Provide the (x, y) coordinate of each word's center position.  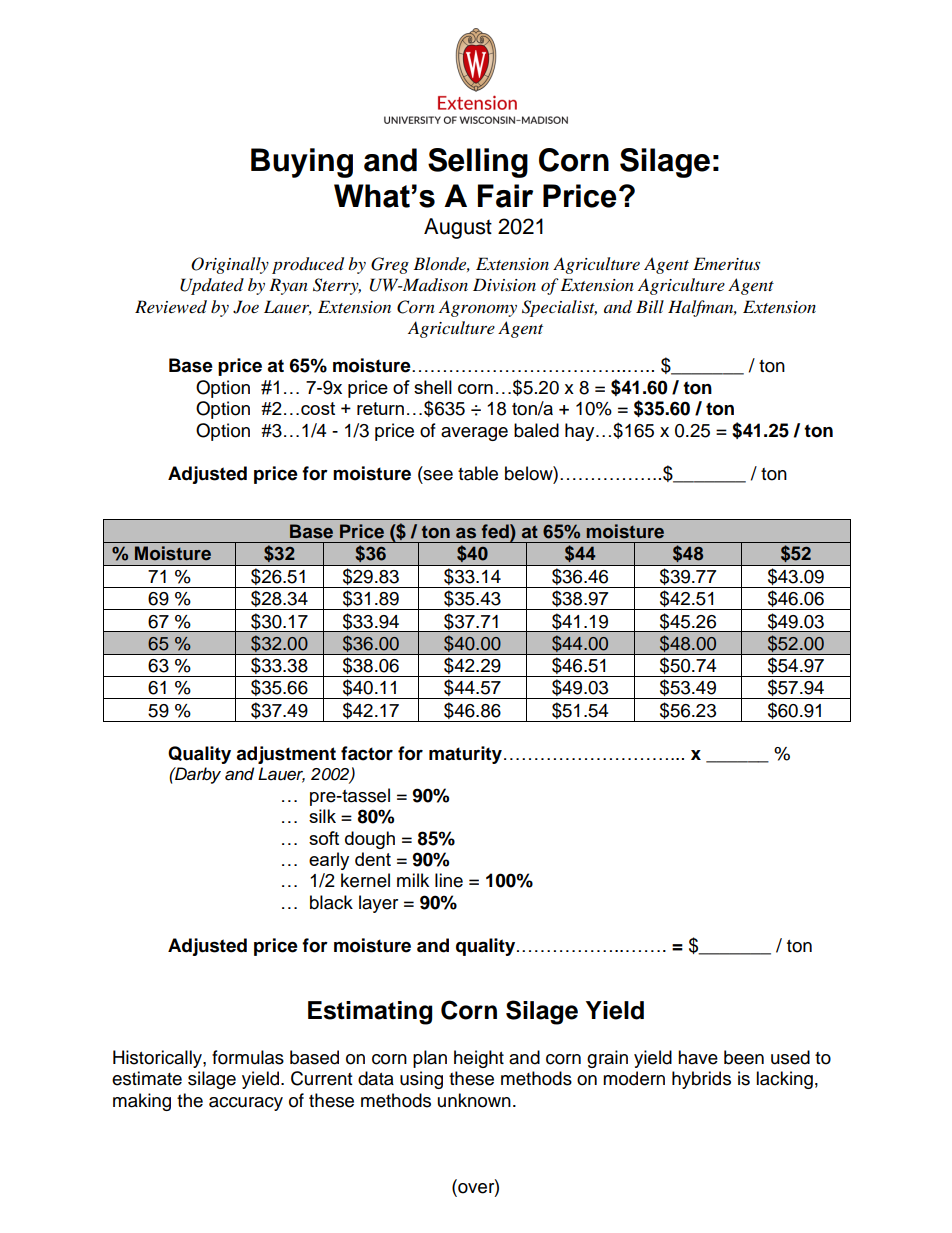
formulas (248, 1057)
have (698, 1057)
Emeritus (726, 263)
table (478, 473)
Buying (302, 163)
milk (413, 880)
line (449, 880)
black (331, 902)
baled (536, 430)
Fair (505, 196)
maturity (465, 755)
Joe (246, 307)
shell (433, 387)
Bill (650, 306)
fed (496, 531)
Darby (197, 775)
